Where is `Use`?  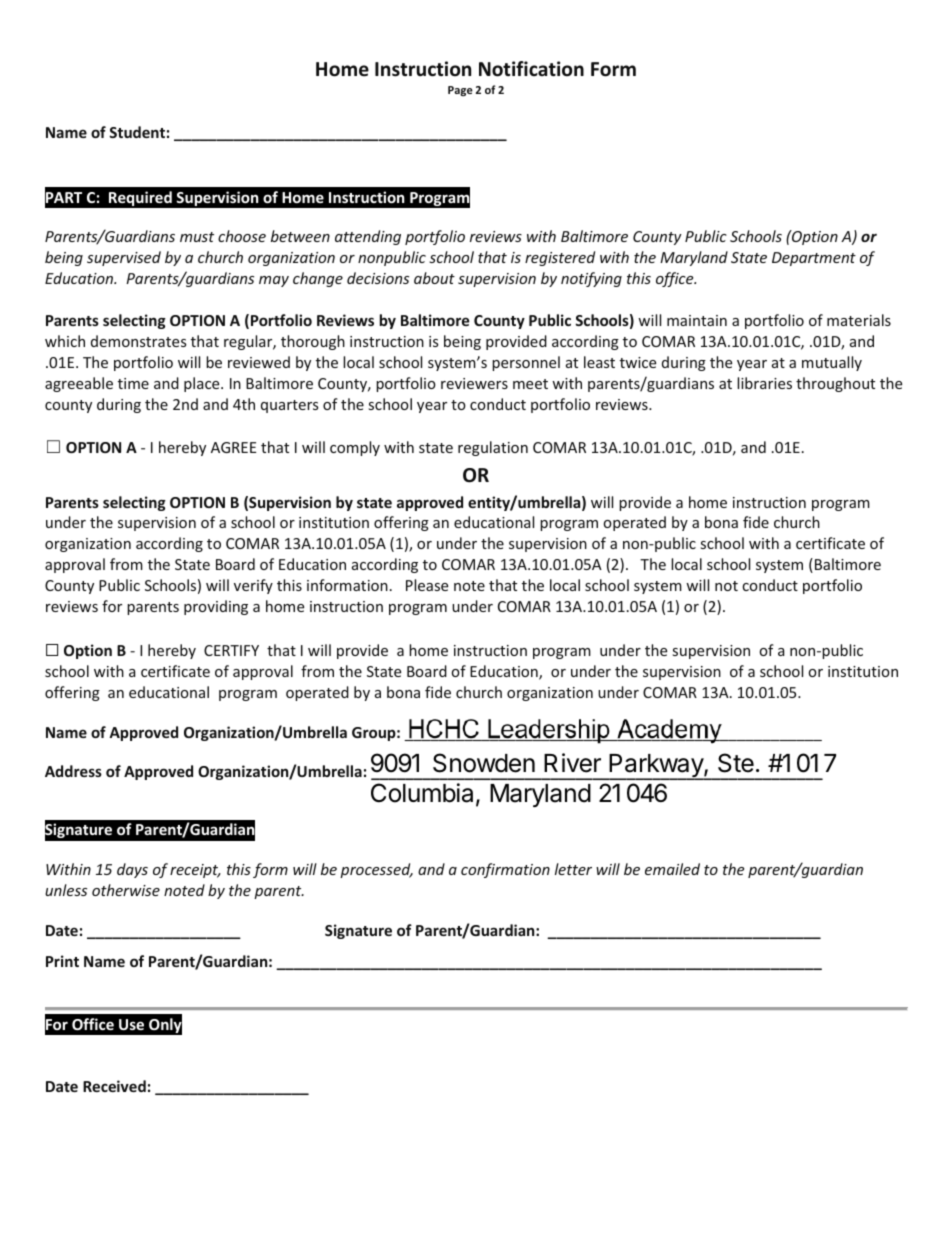
Use is located at coordinates (131, 1024).
